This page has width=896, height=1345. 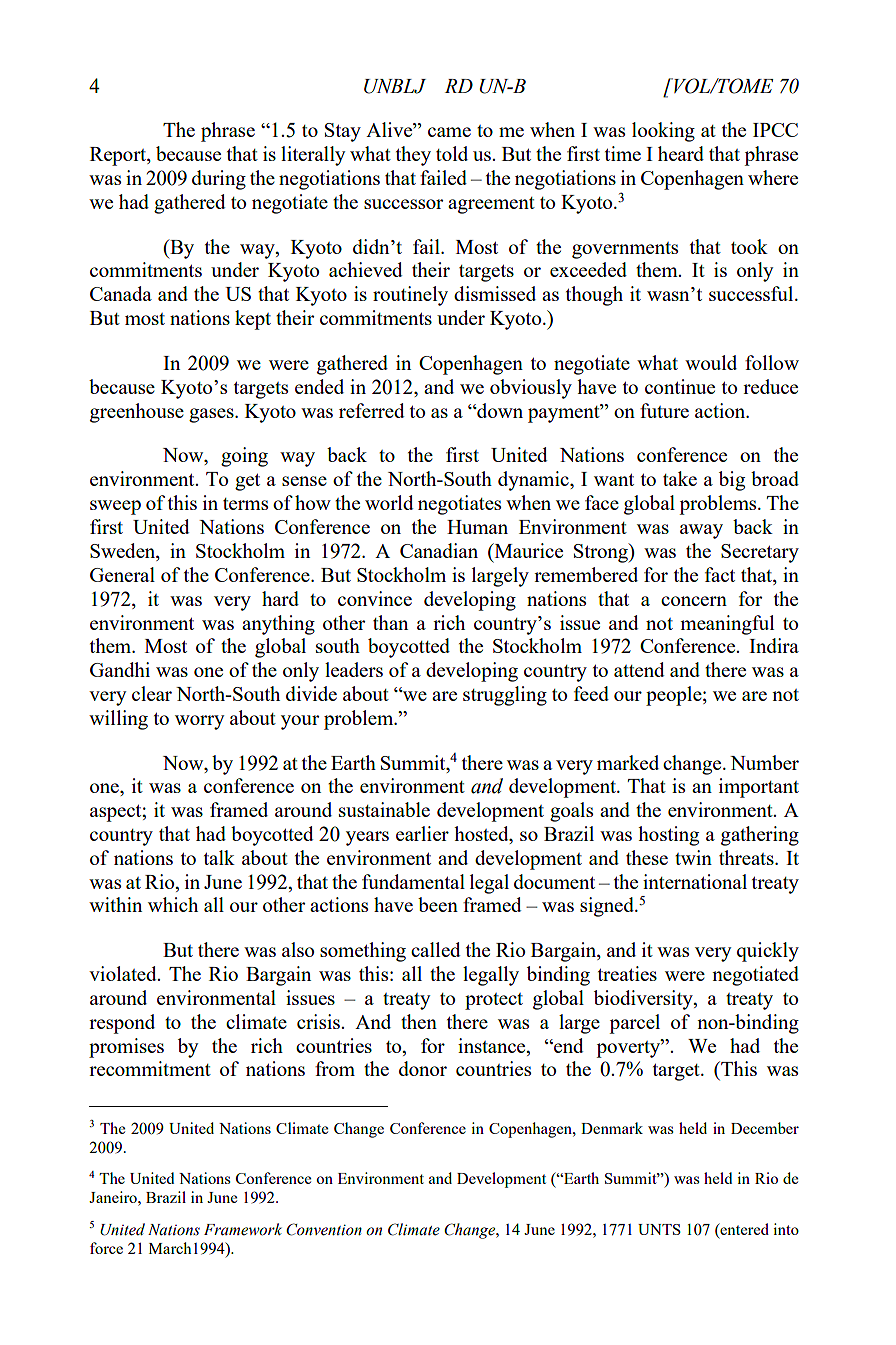 I want to click on then, so click(x=419, y=1021).
